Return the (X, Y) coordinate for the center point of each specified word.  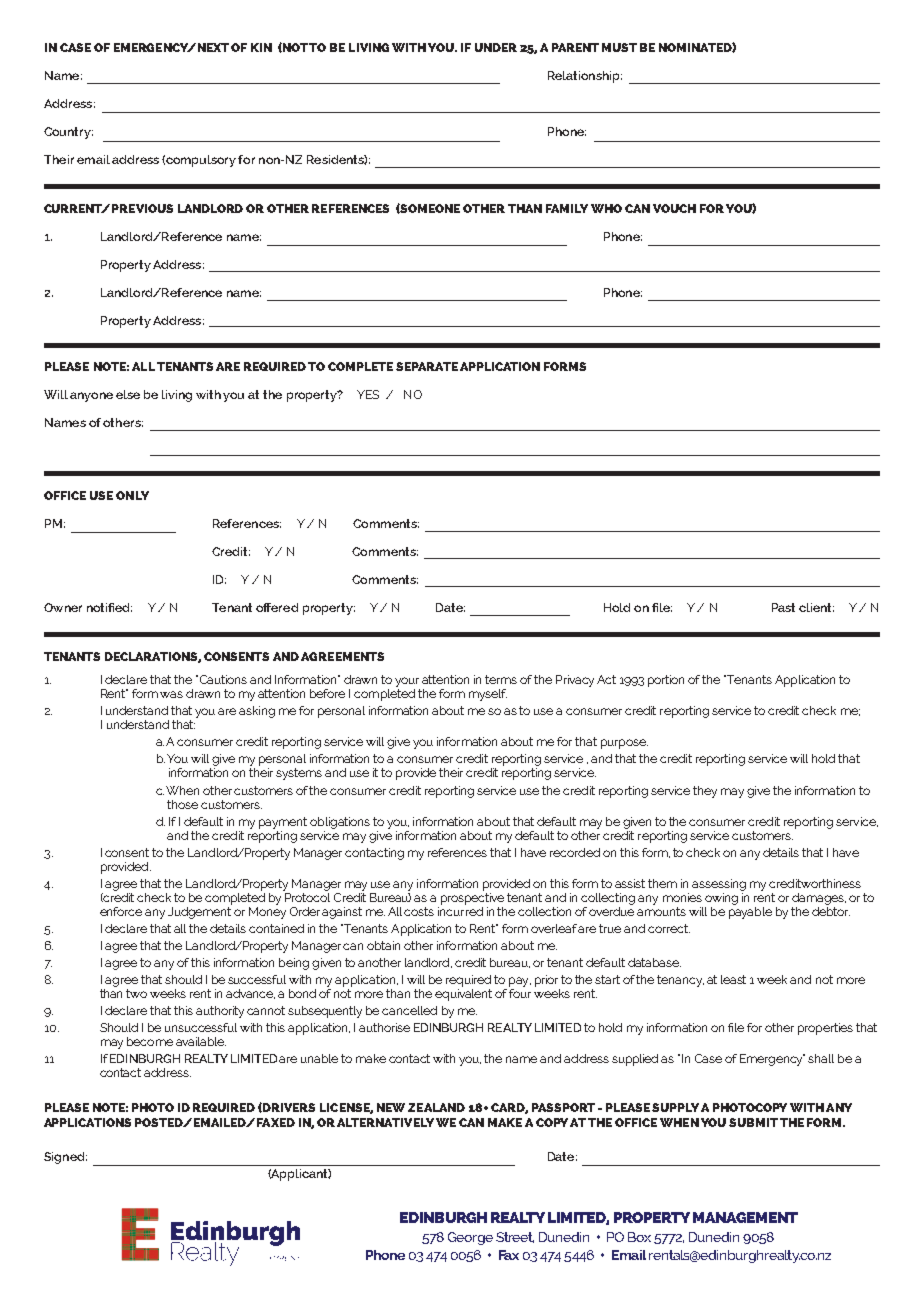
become (150, 1041)
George (470, 1238)
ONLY (132, 495)
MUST (619, 47)
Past (783, 607)
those (182, 804)
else (128, 394)
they (705, 792)
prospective (472, 897)
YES (368, 394)
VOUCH (674, 208)
